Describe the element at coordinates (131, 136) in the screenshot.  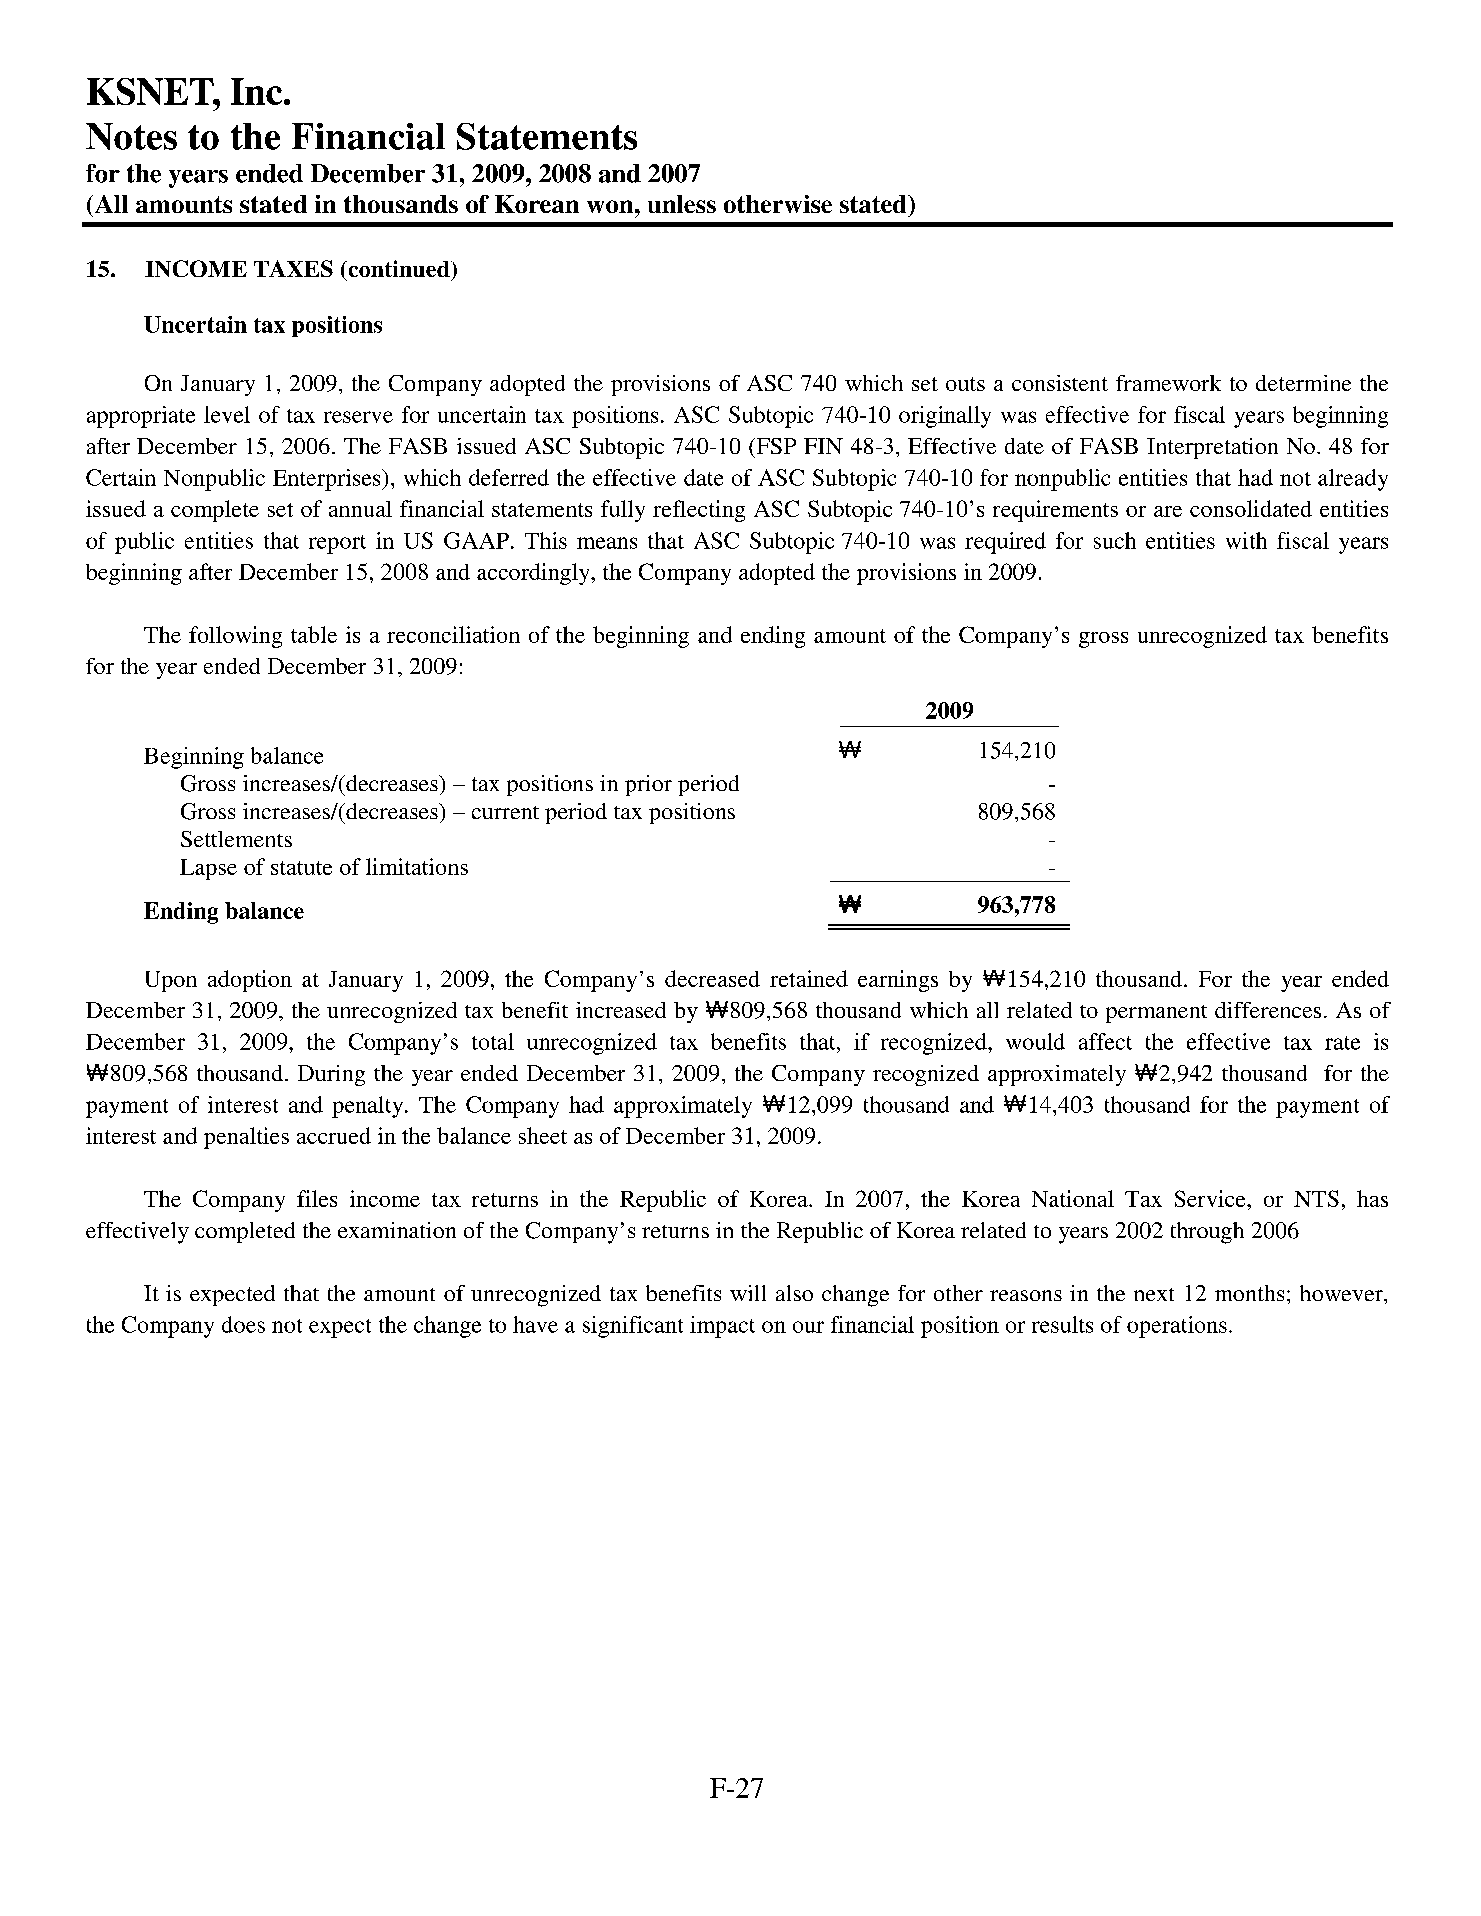
I see `Notes` at that location.
